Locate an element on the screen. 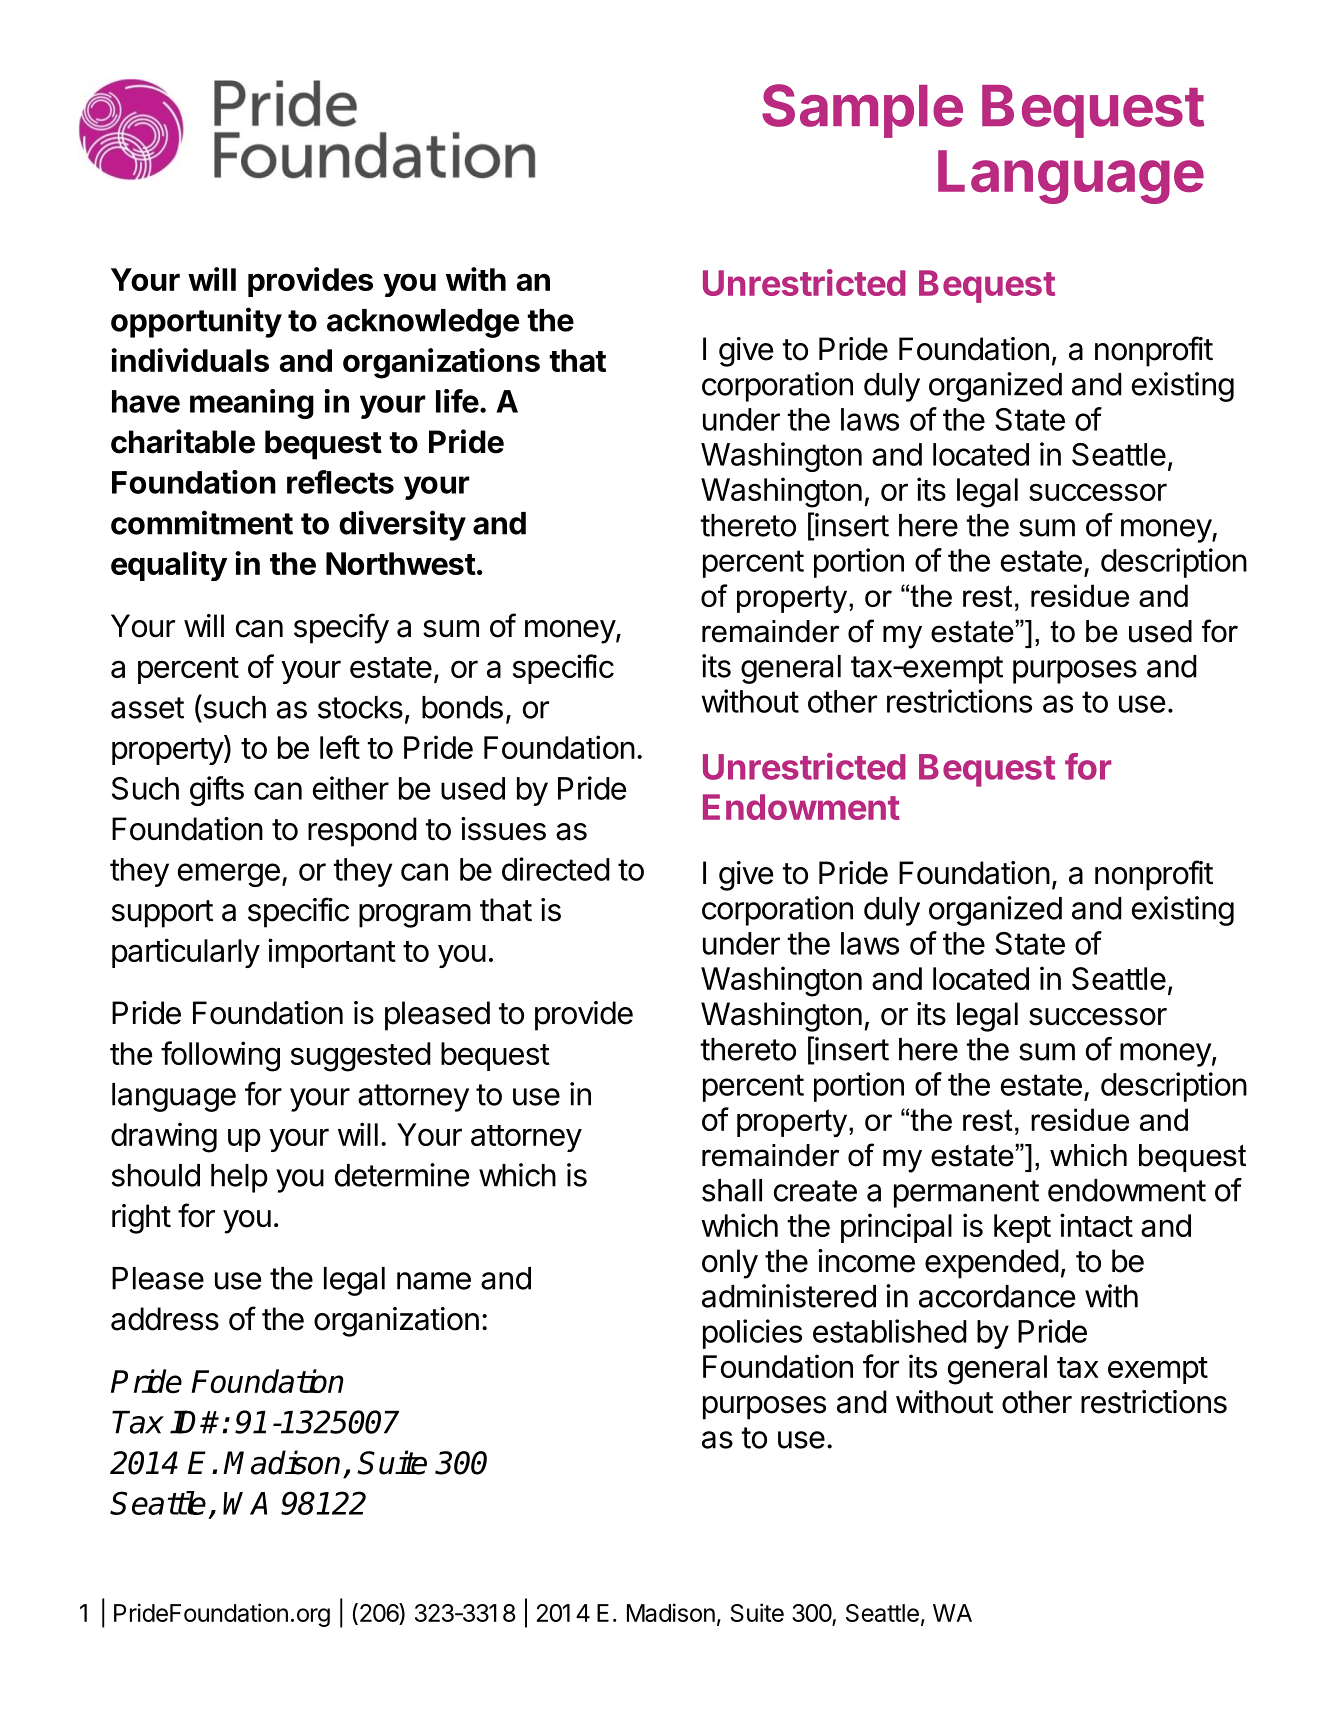 This screenshot has width=1341, height=1735. address is located at coordinates (165, 1319).
